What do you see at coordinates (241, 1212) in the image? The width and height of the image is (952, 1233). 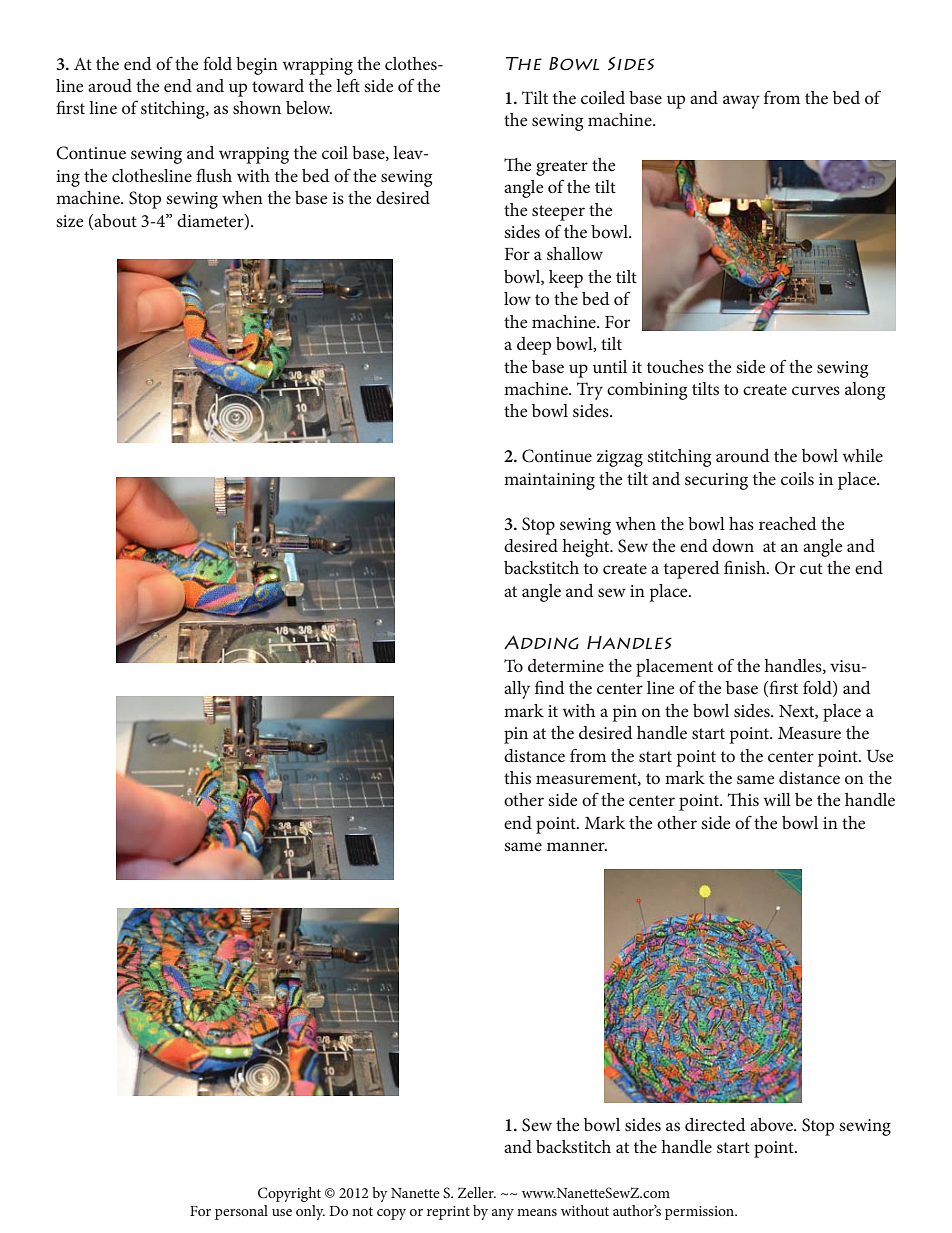 I see `personal` at bounding box center [241, 1212].
